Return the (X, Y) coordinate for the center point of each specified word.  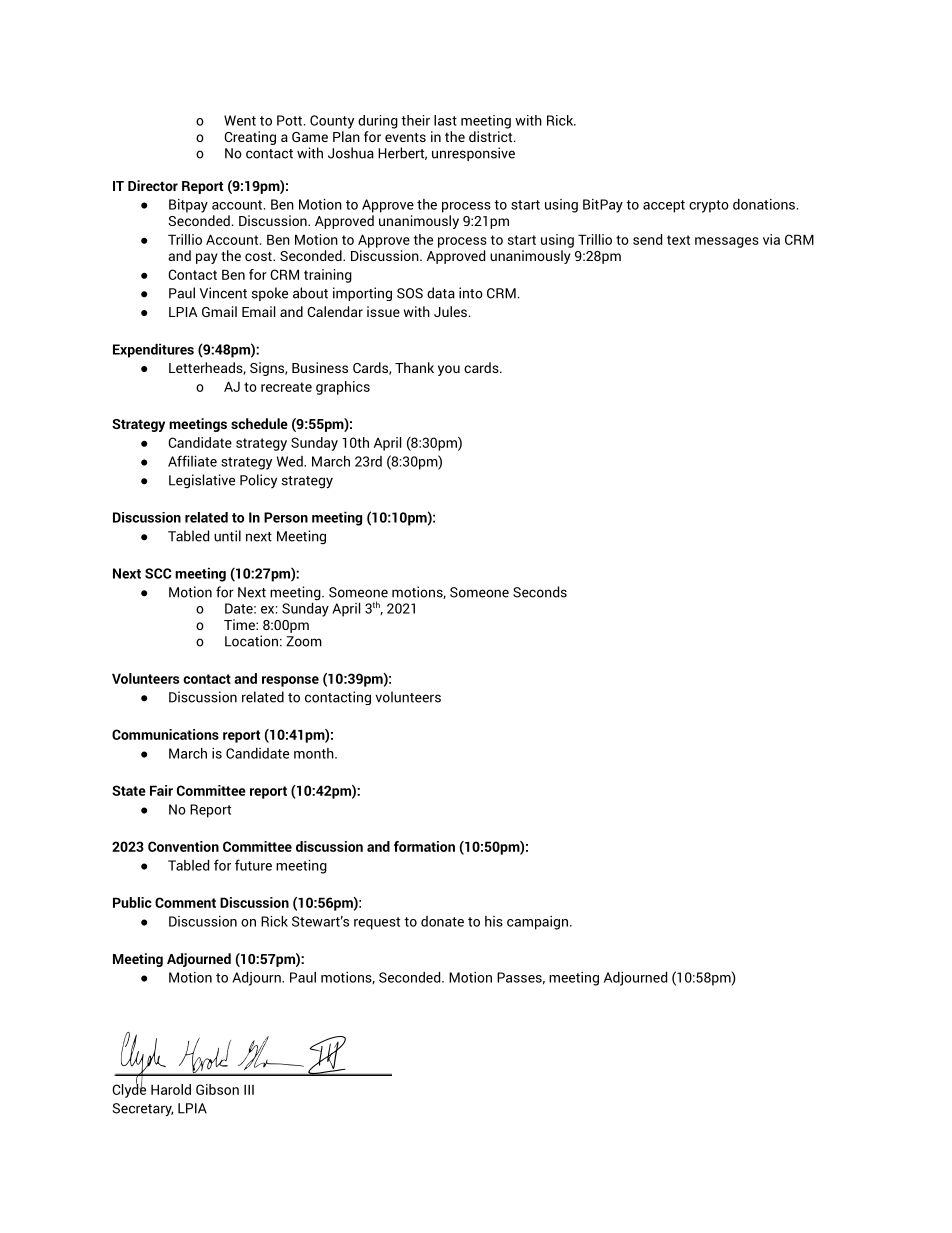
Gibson (217, 1089)
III (249, 1089)
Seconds (540, 592)
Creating (250, 138)
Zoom (304, 641)
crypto (709, 206)
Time (240, 624)
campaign (539, 923)
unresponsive (473, 154)
